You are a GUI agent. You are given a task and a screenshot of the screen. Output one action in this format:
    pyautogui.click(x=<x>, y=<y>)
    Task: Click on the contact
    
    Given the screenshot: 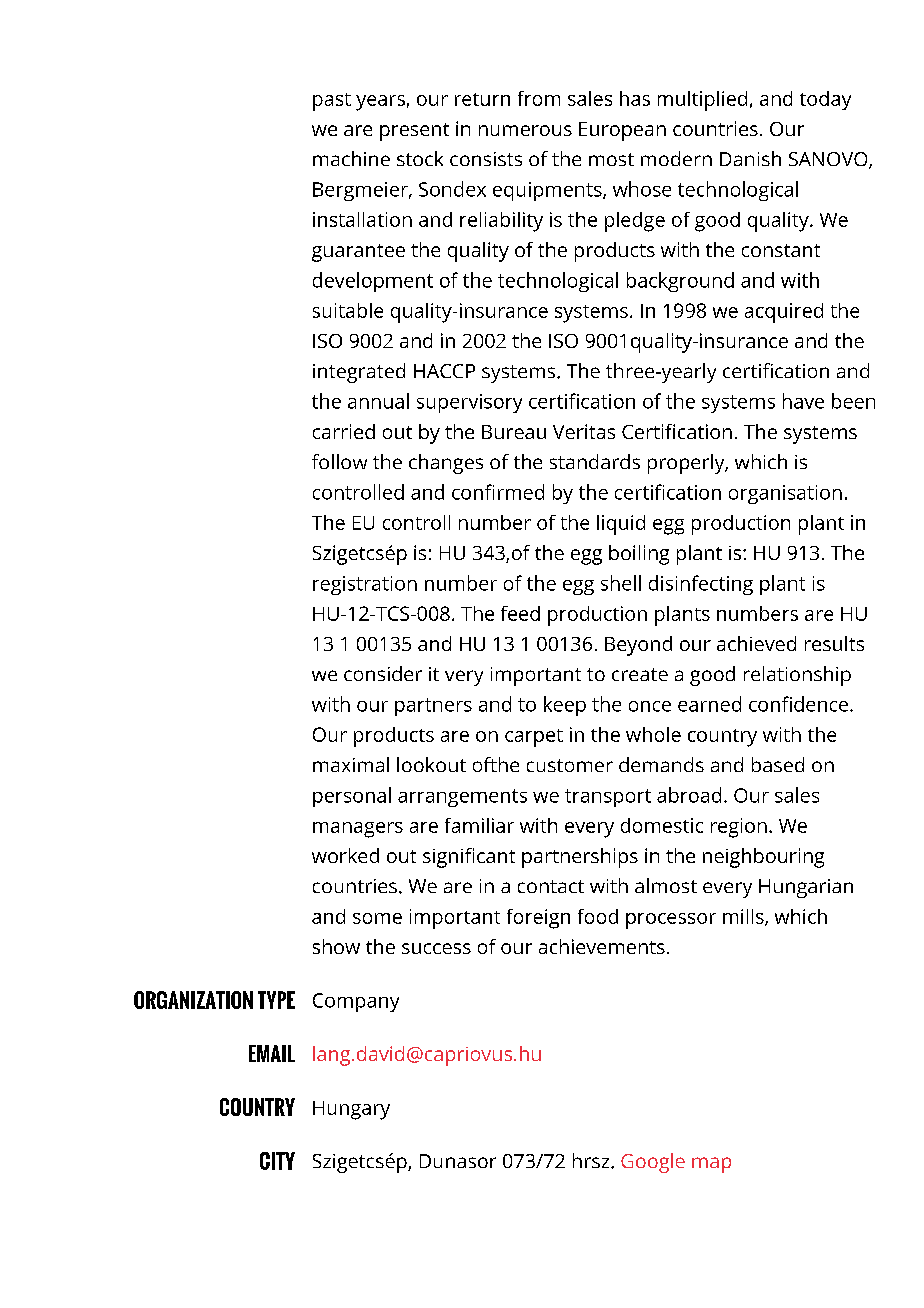 What is the action you would take?
    pyautogui.click(x=551, y=886)
